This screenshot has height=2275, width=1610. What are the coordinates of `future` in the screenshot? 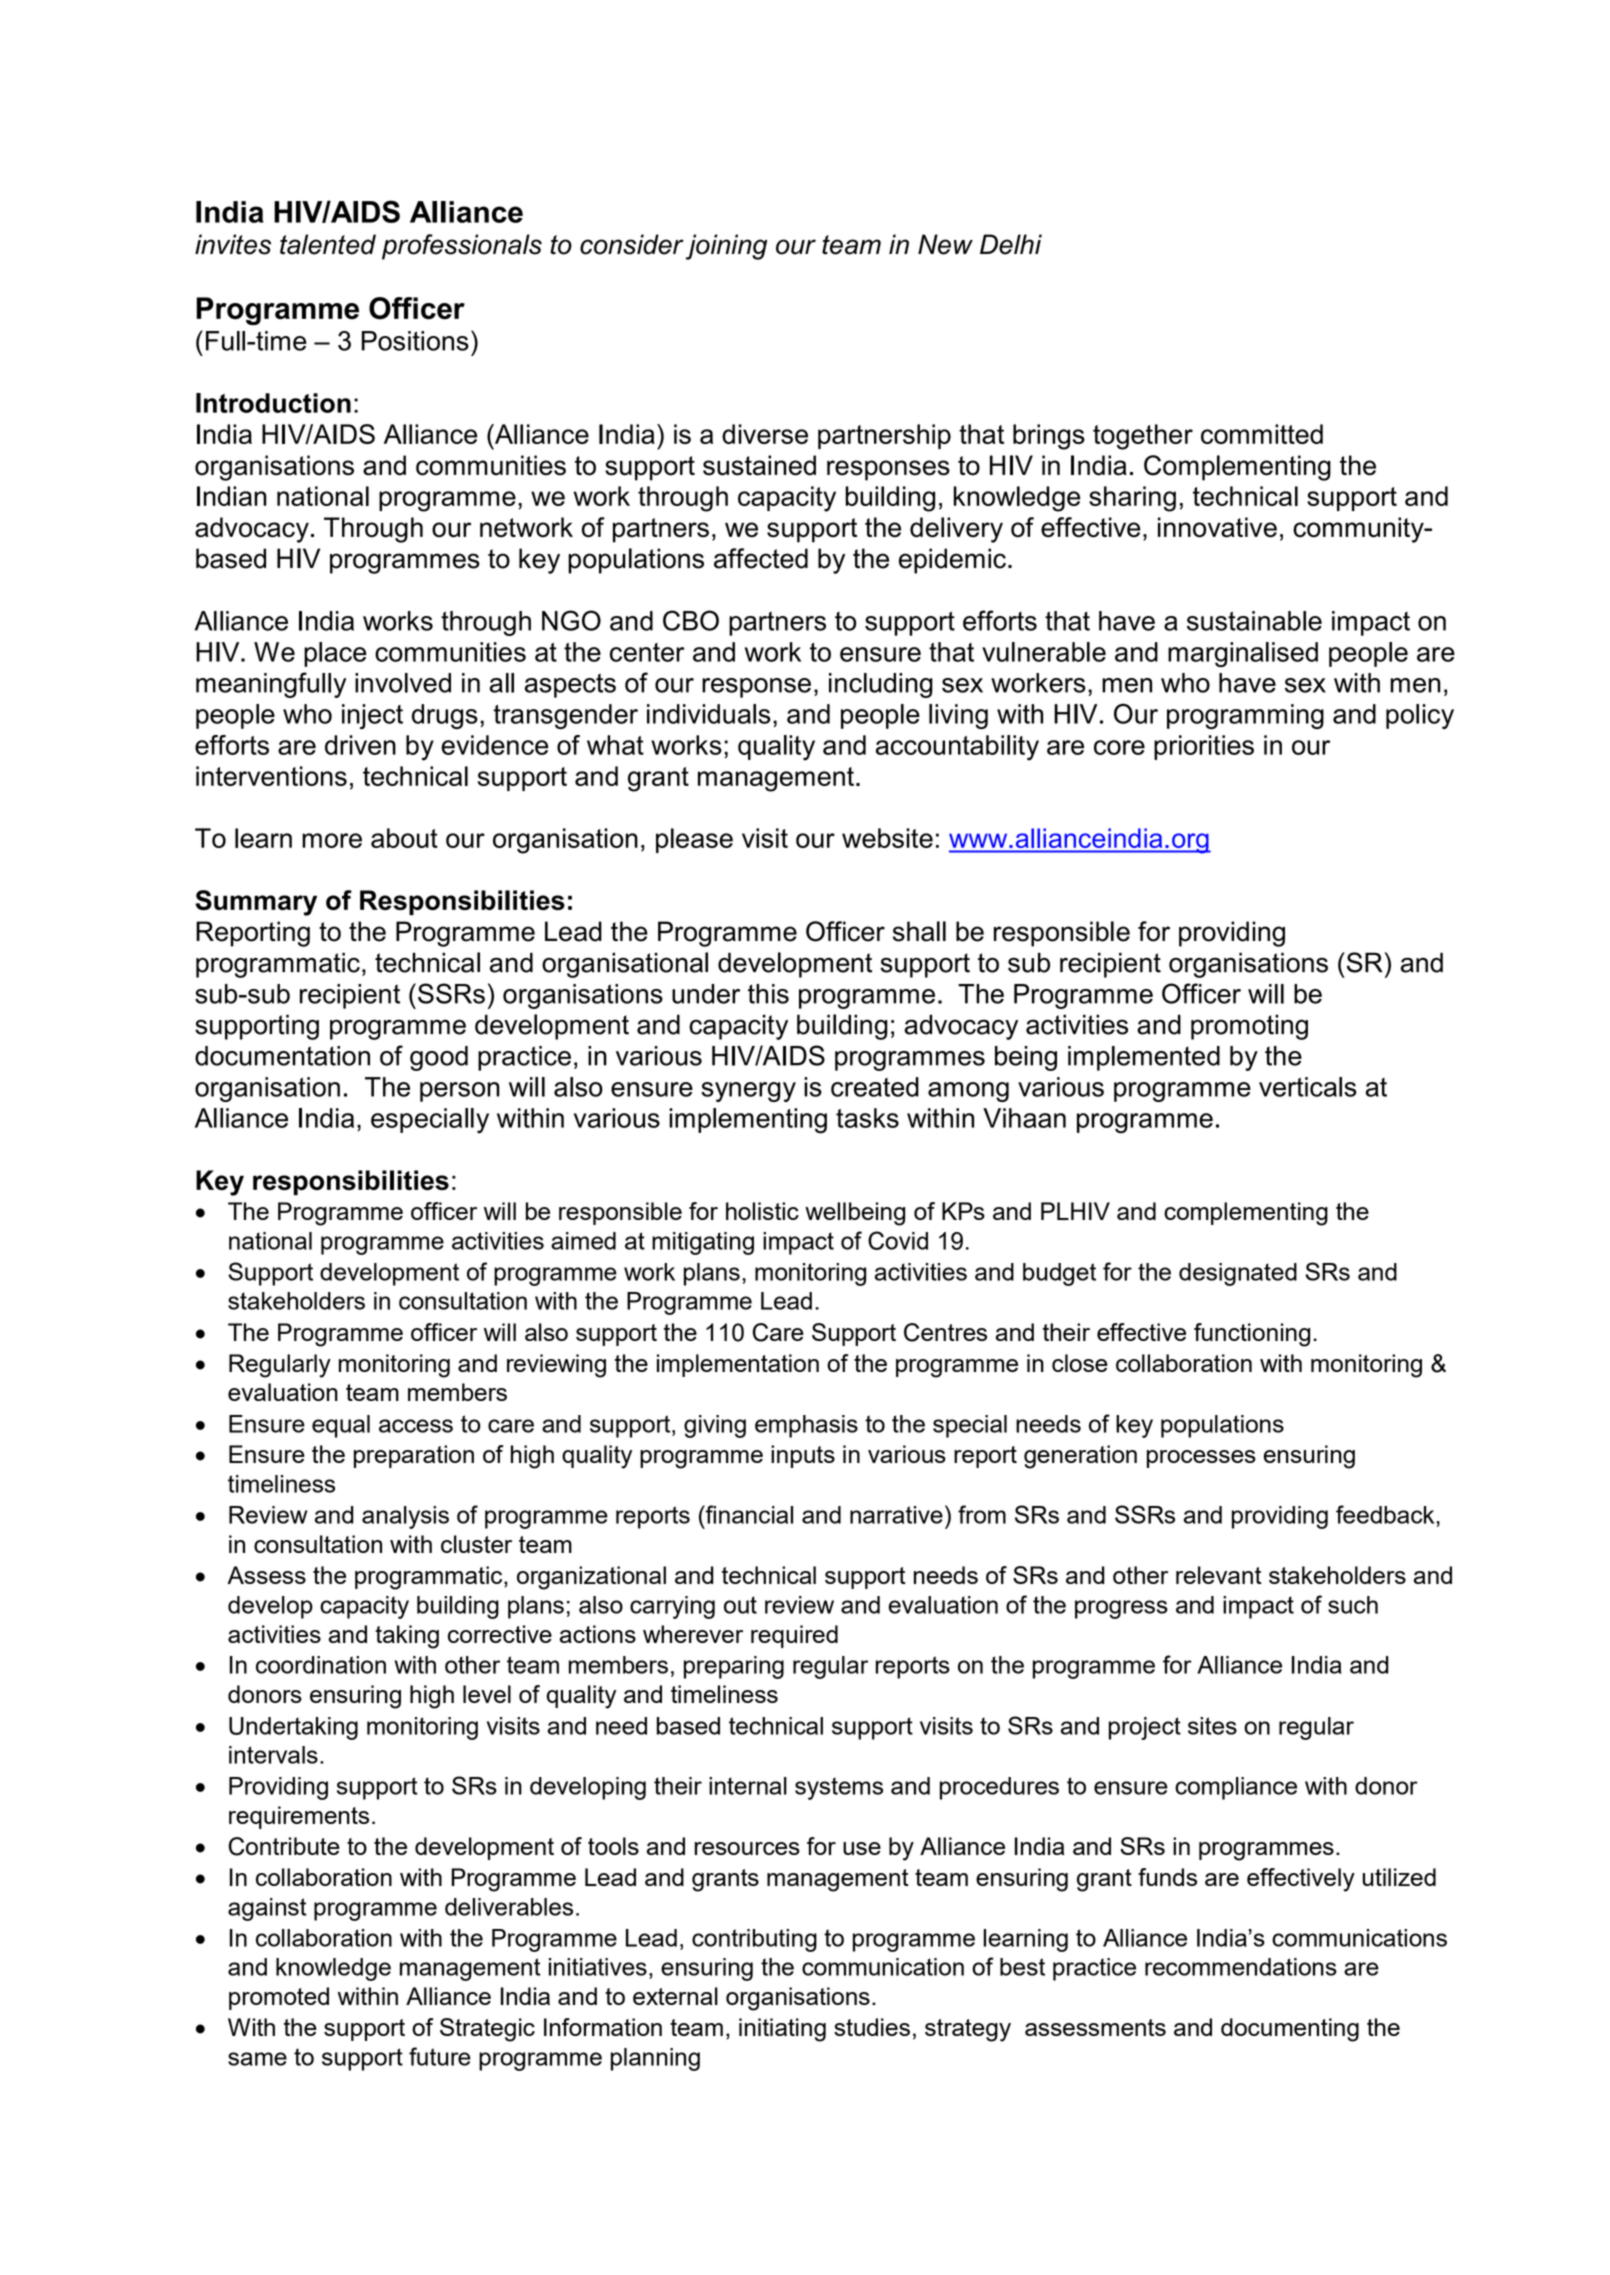 It's located at (440, 2056).
